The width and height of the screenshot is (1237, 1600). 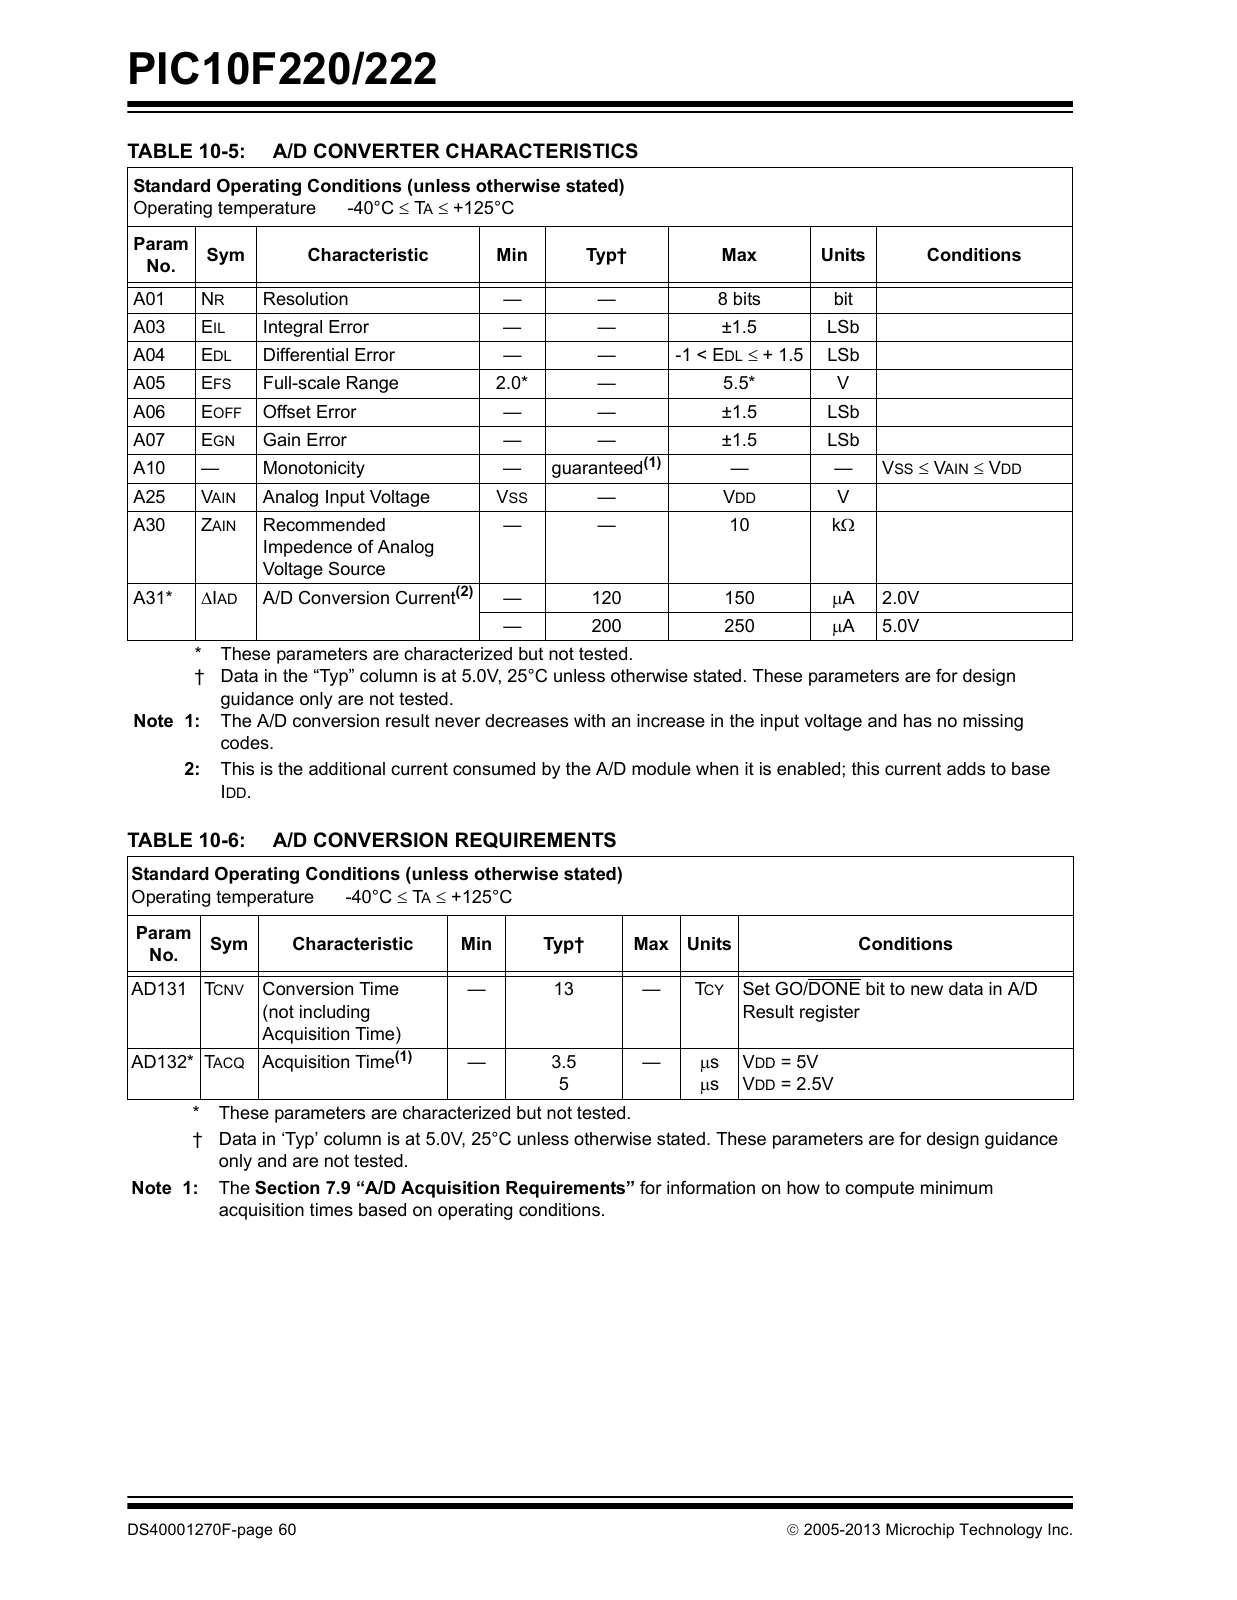 What do you see at coordinates (334, 1013) in the screenshot?
I see `including` at bounding box center [334, 1013].
